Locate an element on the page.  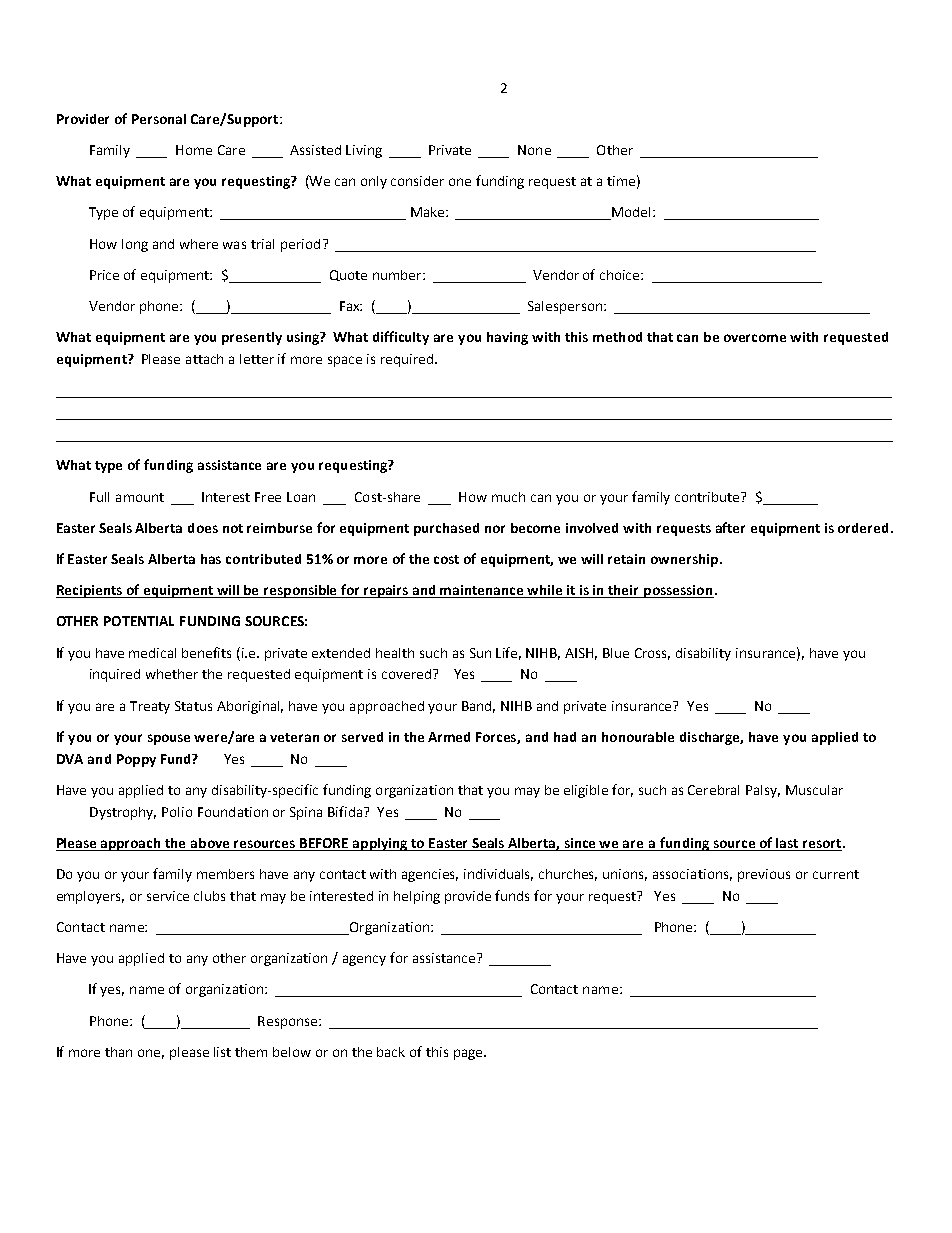
individuals is located at coordinates (498, 875).
